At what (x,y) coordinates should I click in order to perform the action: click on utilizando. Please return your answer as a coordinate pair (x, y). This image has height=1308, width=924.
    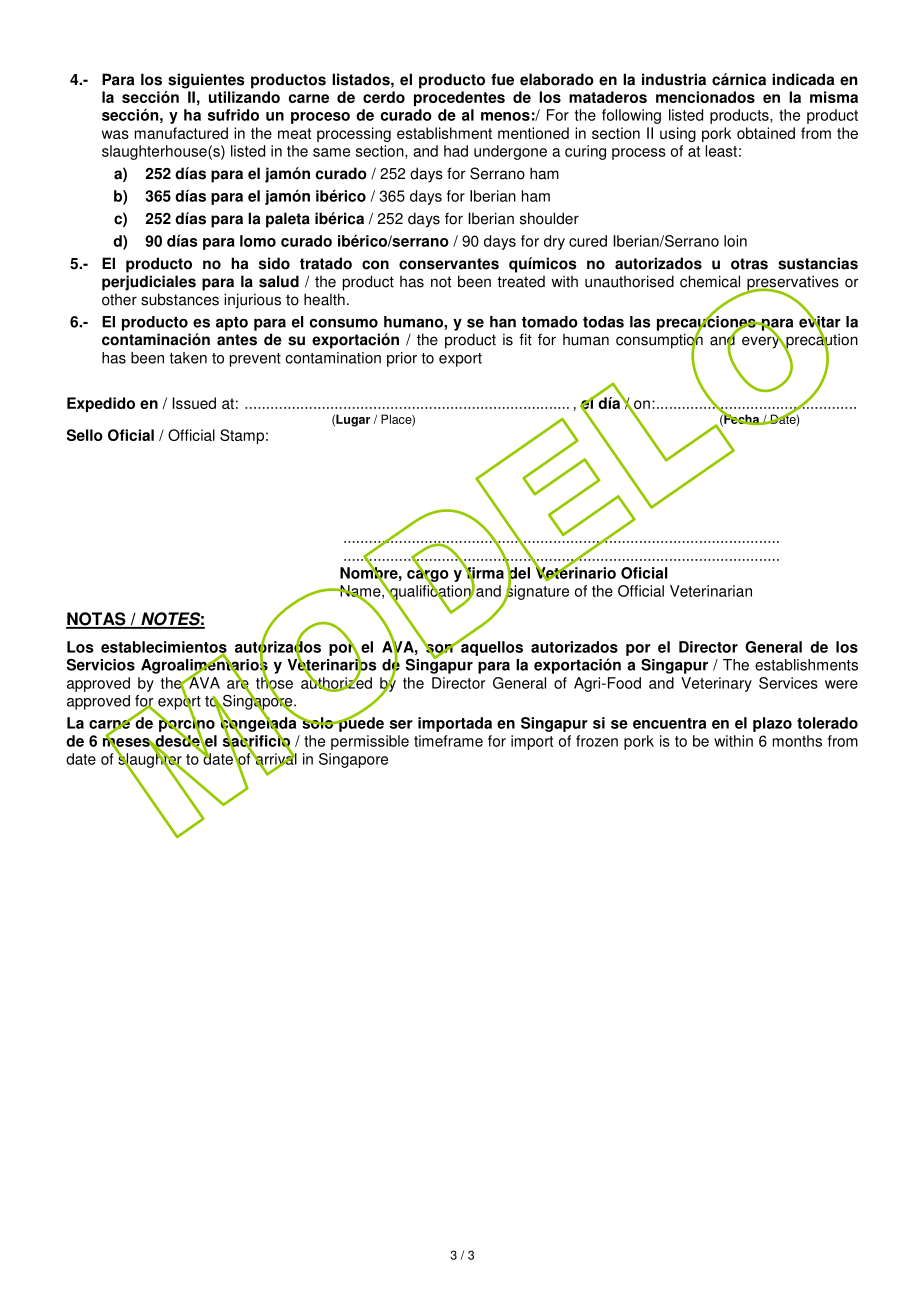
    Looking at the image, I should click on (244, 97).
